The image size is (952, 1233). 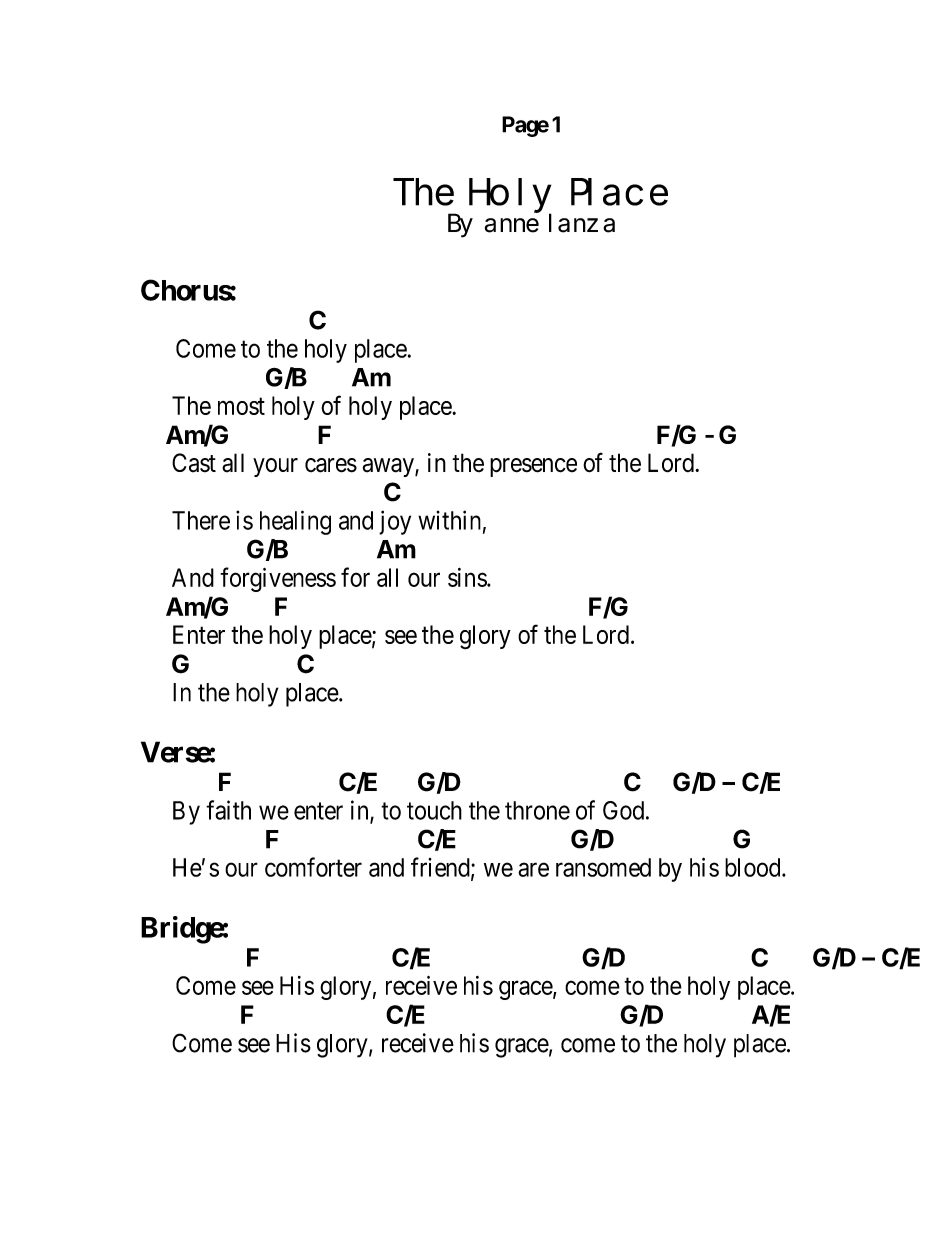 I want to click on anne, so click(x=512, y=225).
